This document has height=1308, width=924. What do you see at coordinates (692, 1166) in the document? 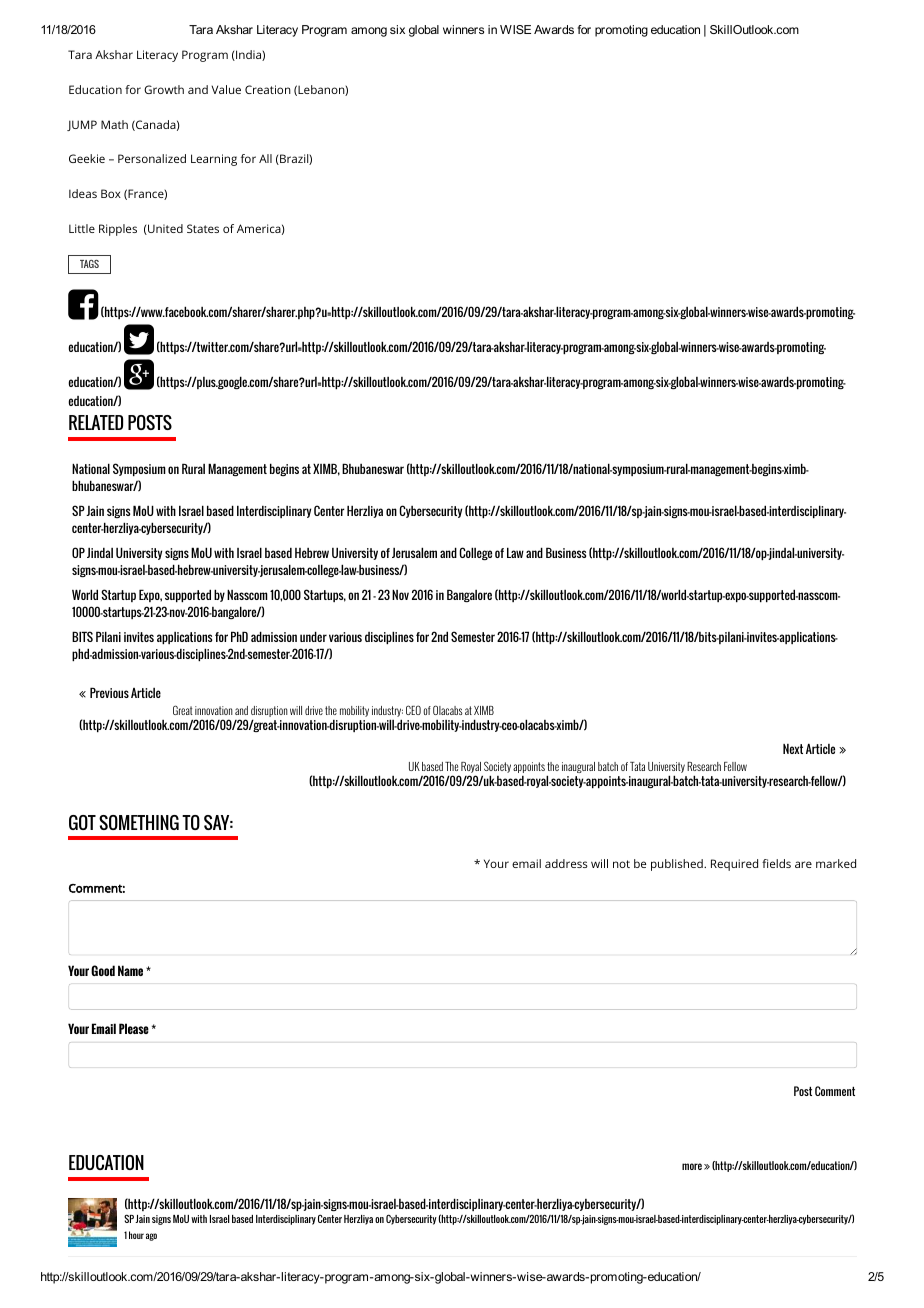
I see `more` at bounding box center [692, 1166].
